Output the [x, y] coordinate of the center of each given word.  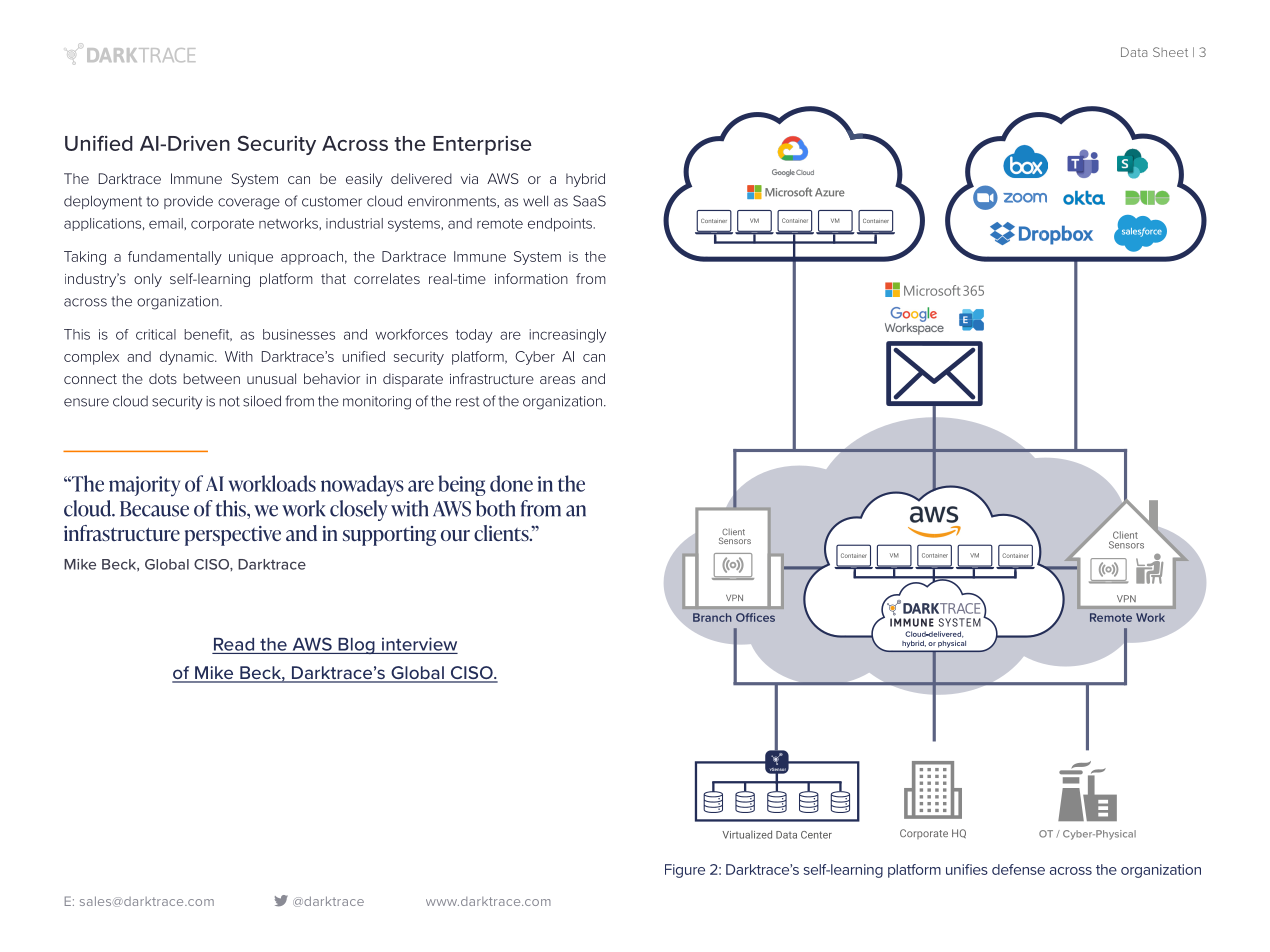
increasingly [567, 336]
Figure [685, 871]
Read [234, 644]
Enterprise [482, 145]
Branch [712, 617]
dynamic [188, 358]
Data [1134, 52]
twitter [281, 900]
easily [364, 180]
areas [557, 380]
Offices [755, 617]
